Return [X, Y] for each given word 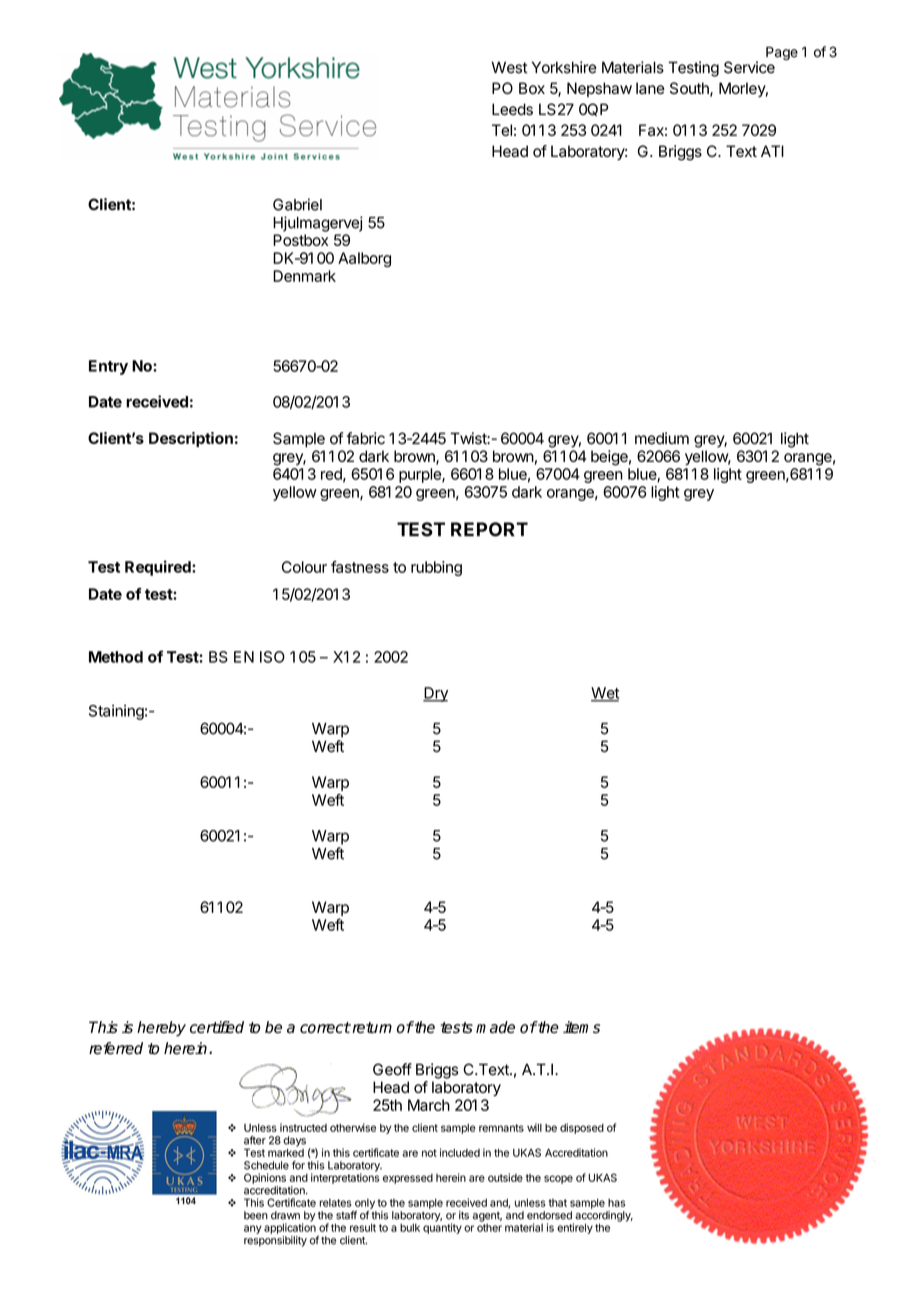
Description [191, 439]
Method [116, 657]
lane [650, 88]
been [256, 1215]
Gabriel [297, 204]
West [509, 67]
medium [662, 438]
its [464, 1215]
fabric [365, 438]
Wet [605, 694]
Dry [435, 694]
